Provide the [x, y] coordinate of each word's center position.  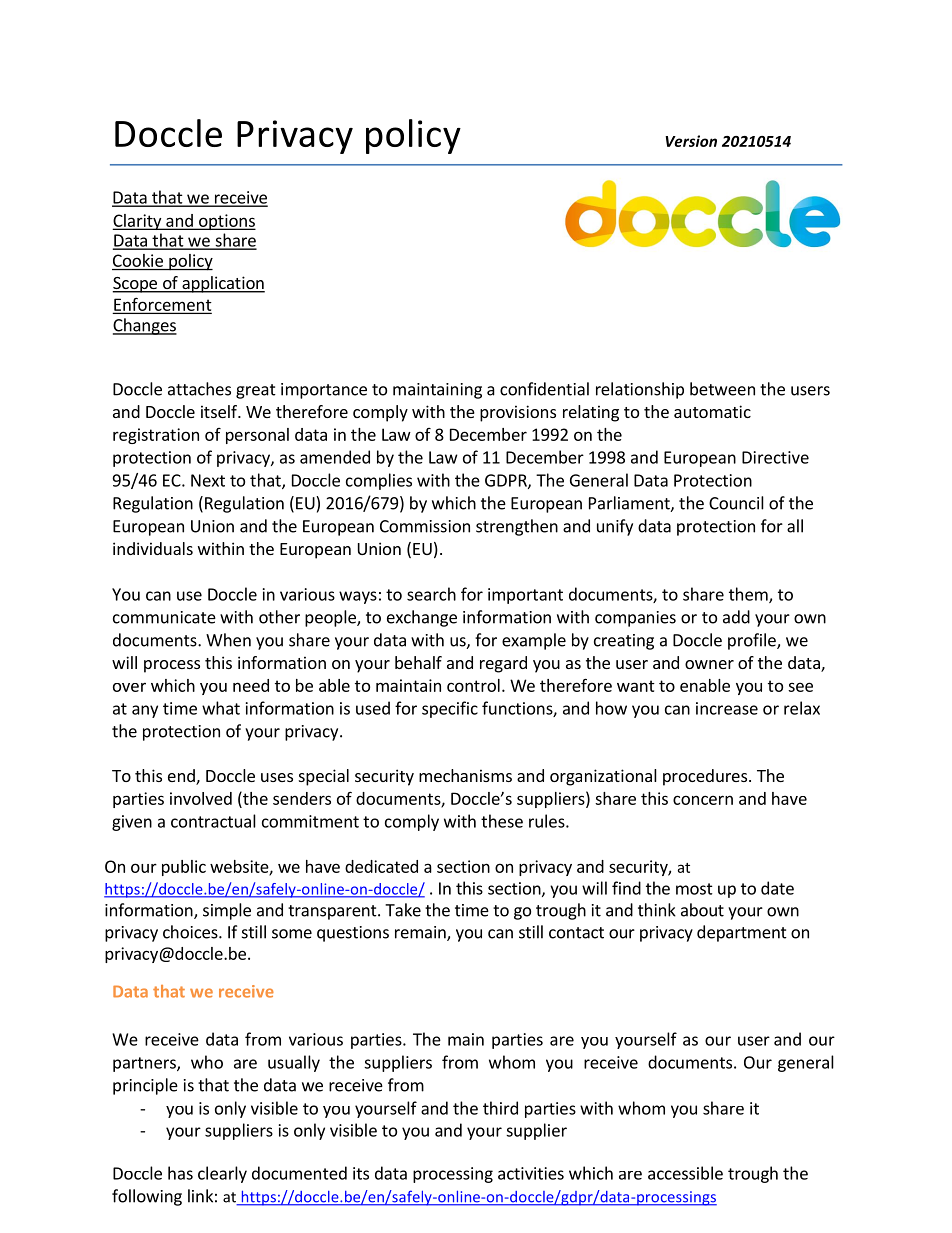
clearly [222, 1174]
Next [208, 480]
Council [736, 503]
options [226, 222]
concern [703, 800]
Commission [425, 526]
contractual [213, 821]
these [502, 821]
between [722, 389]
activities [531, 1173]
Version [691, 141]
